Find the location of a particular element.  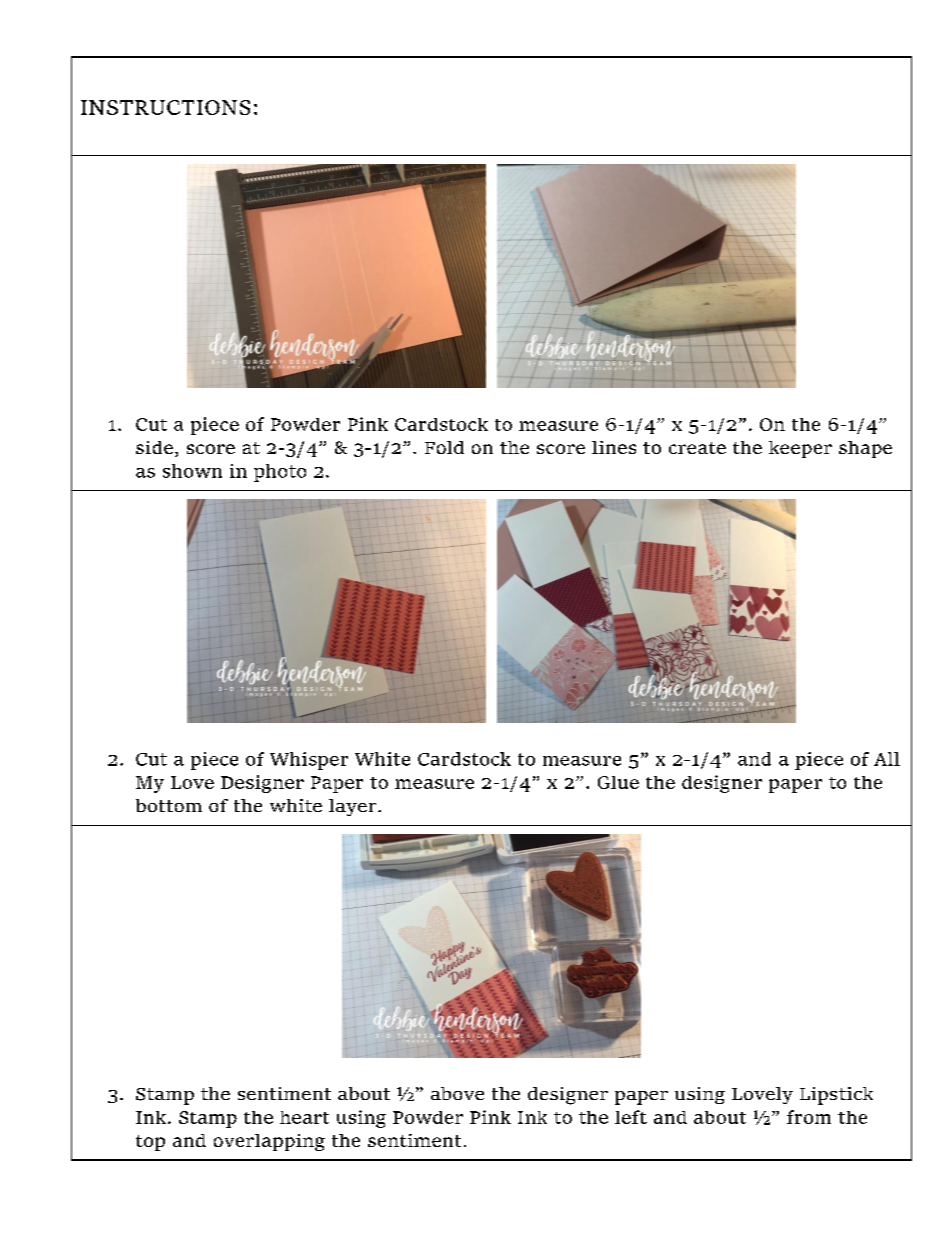

shape is located at coordinates (865, 449).
